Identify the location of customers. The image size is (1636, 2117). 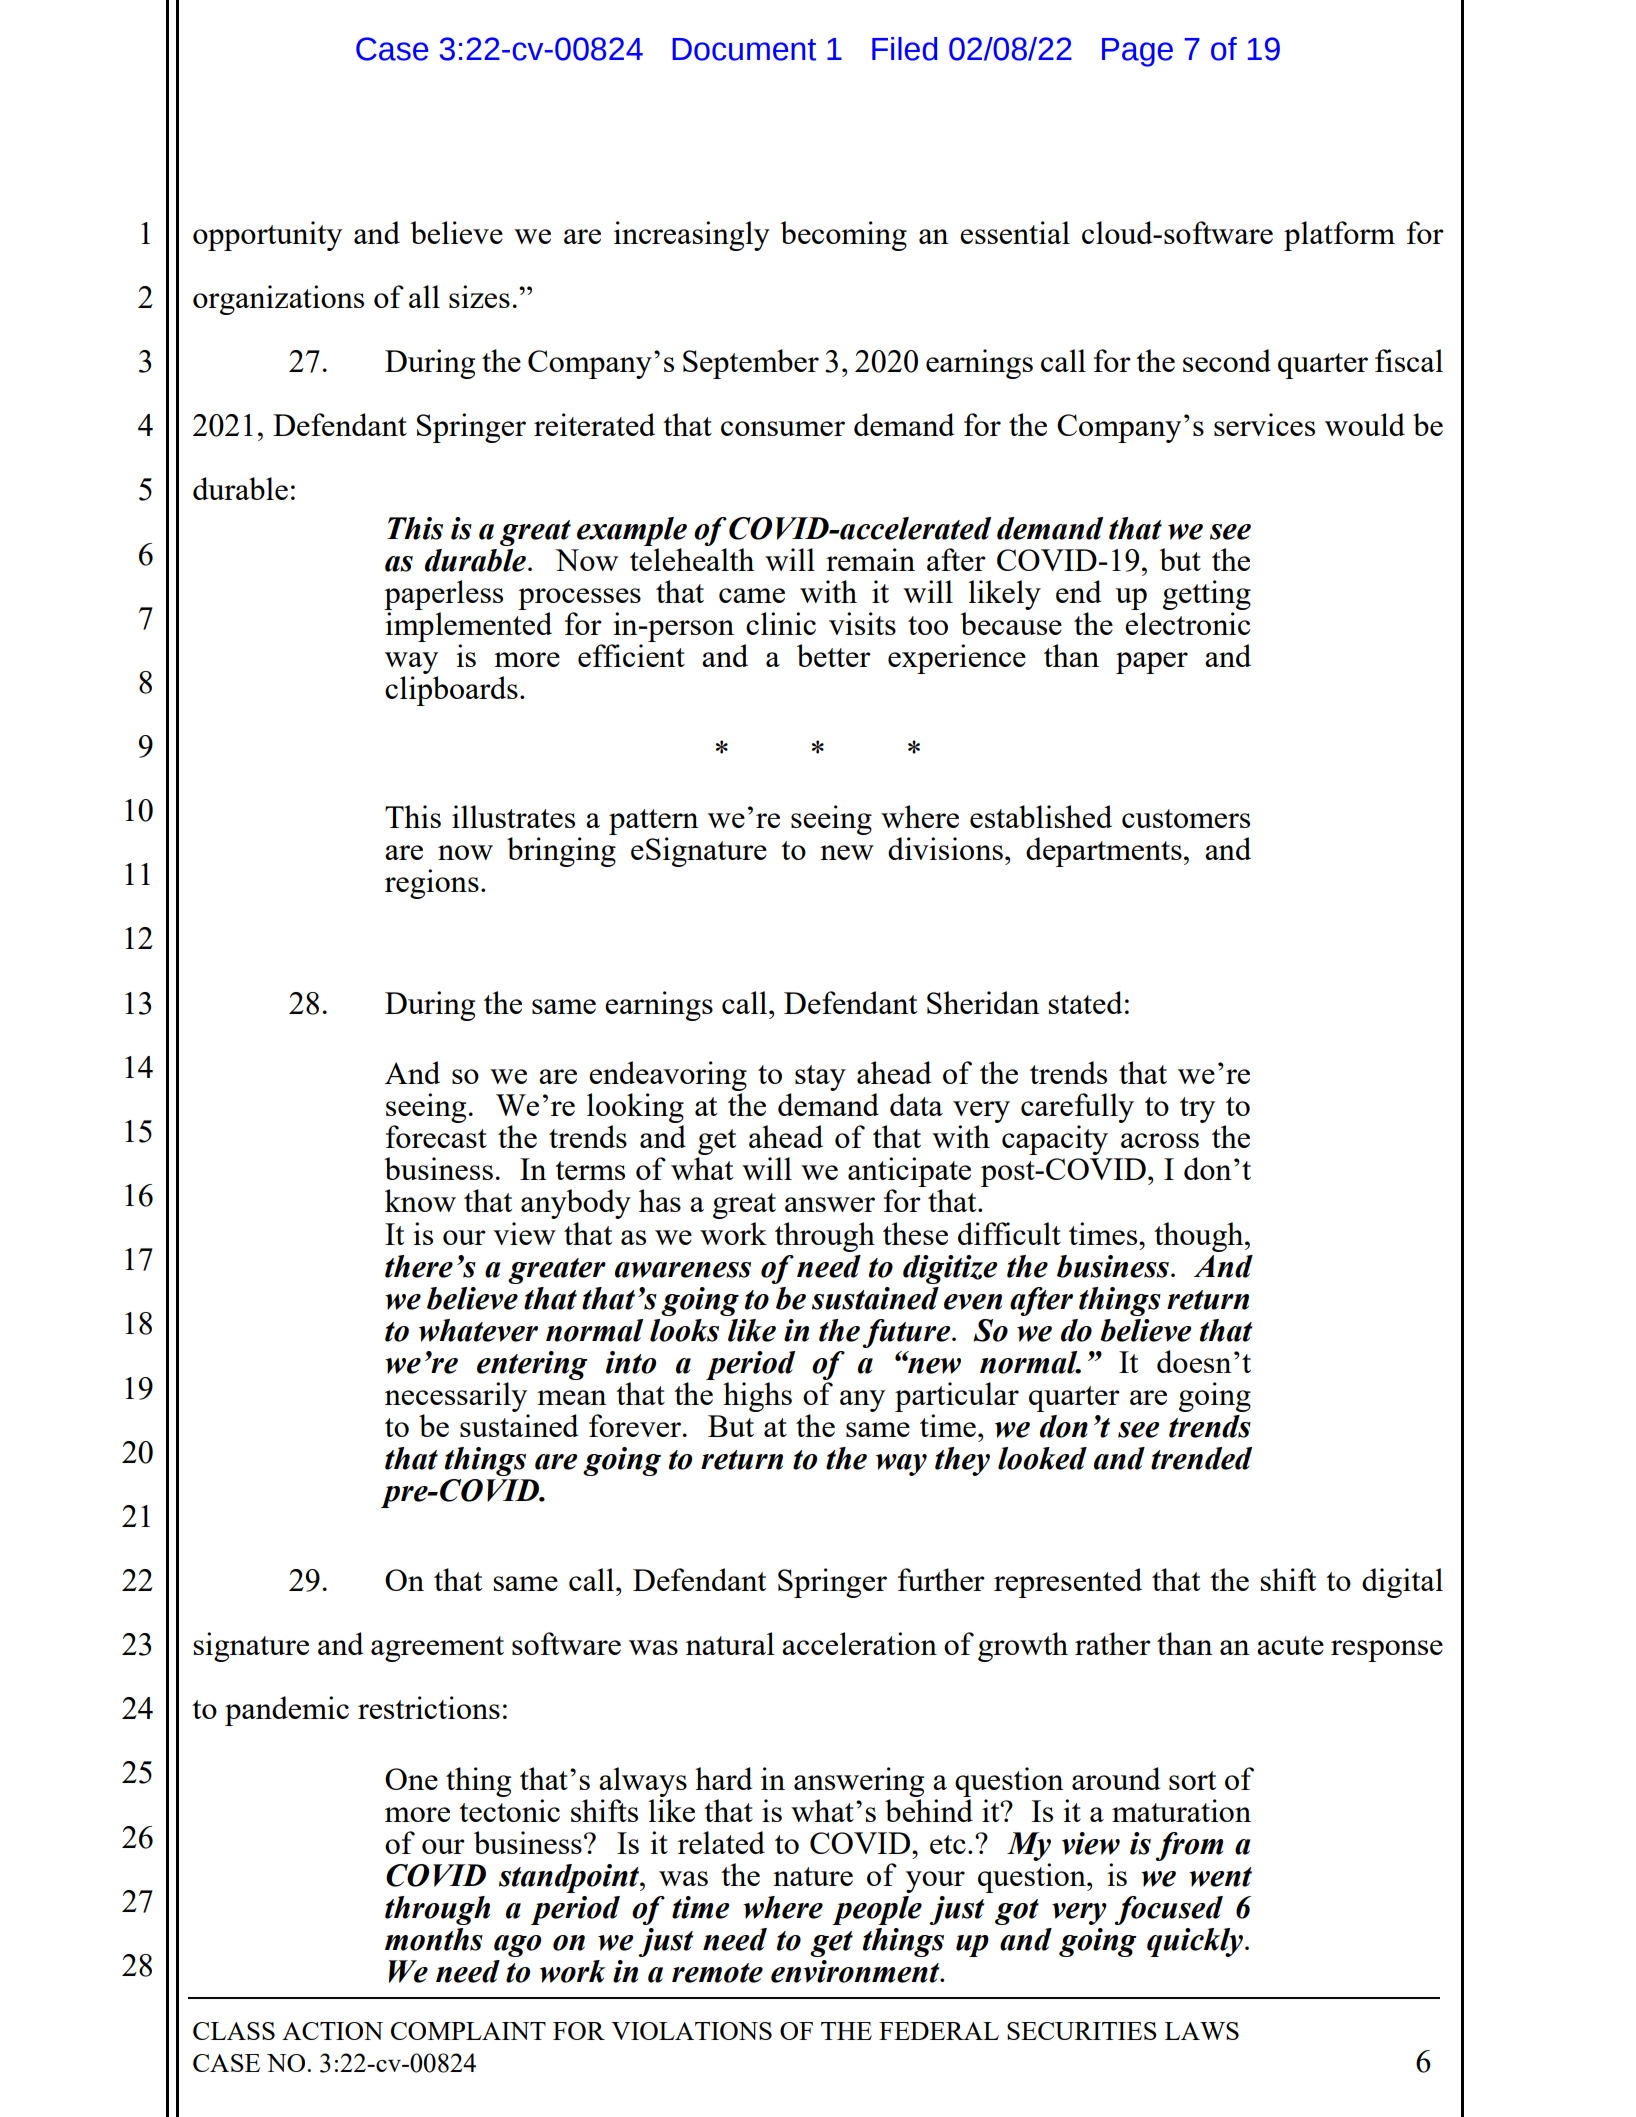
(1186, 818).
